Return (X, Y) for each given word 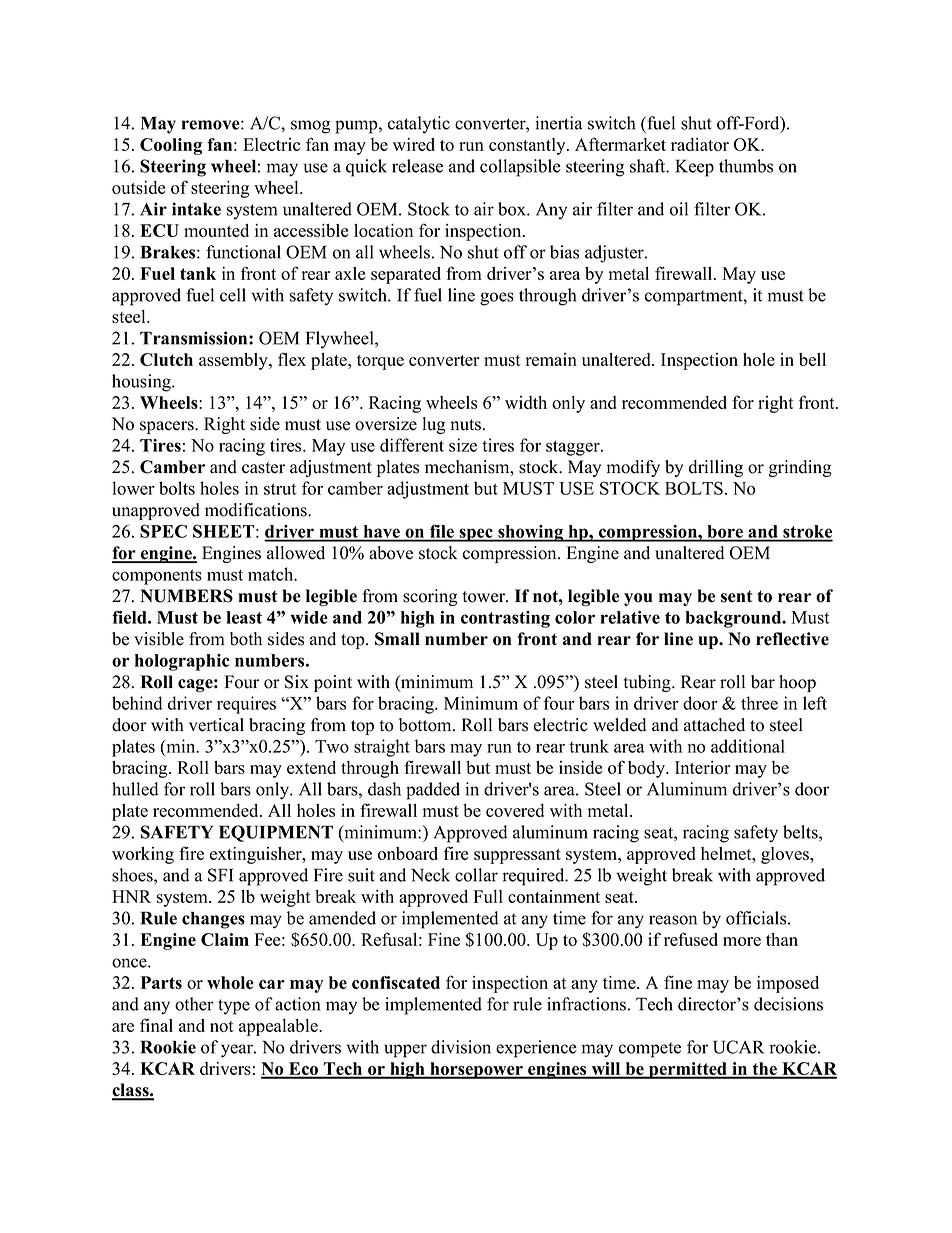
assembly (234, 361)
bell (812, 359)
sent (736, 596)
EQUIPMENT (276, 833)
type (234, 1007)
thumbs (746, 166)
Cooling (171, 146)
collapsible (520, 168)
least (244, 617)
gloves (786, 855)
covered (515, 810)
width (526, 402)
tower (485, 597)
